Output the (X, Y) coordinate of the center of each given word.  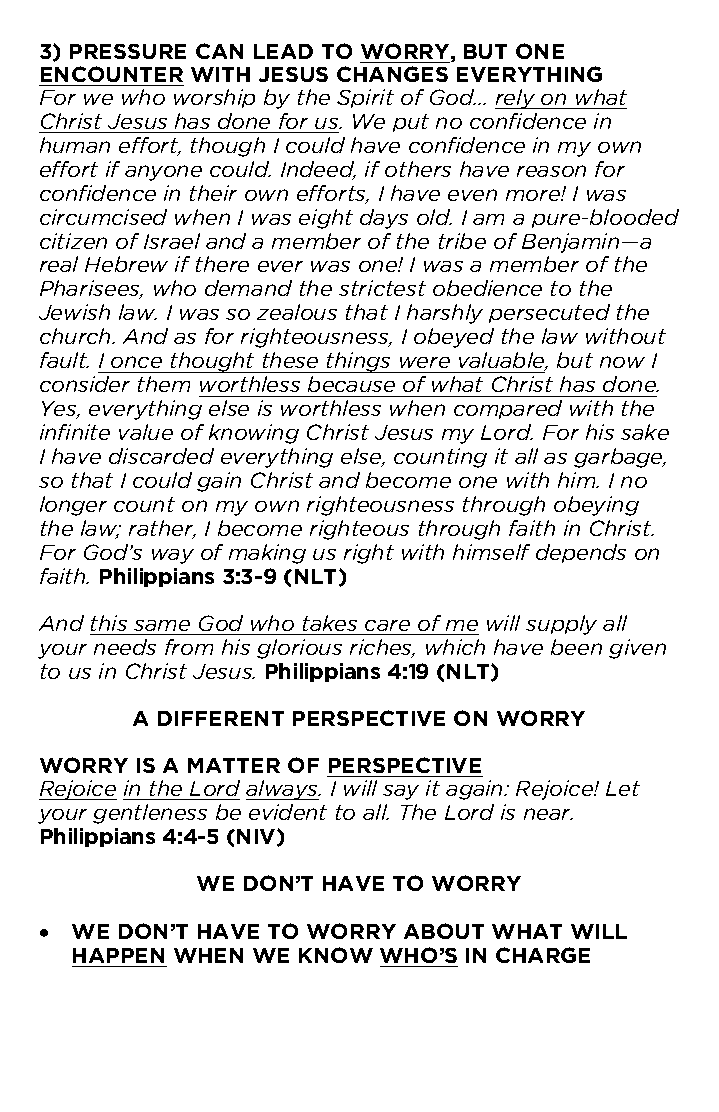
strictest (382, 288)
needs (125, 647)
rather (162, 529)
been (576, 647)
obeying (596, 506)
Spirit (365, 98)
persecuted (549, 313)
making (267, 554)
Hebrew (126, 264)
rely (516, 99)
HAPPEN (118, 955)
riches (382, 648)
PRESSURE (128, 51)
